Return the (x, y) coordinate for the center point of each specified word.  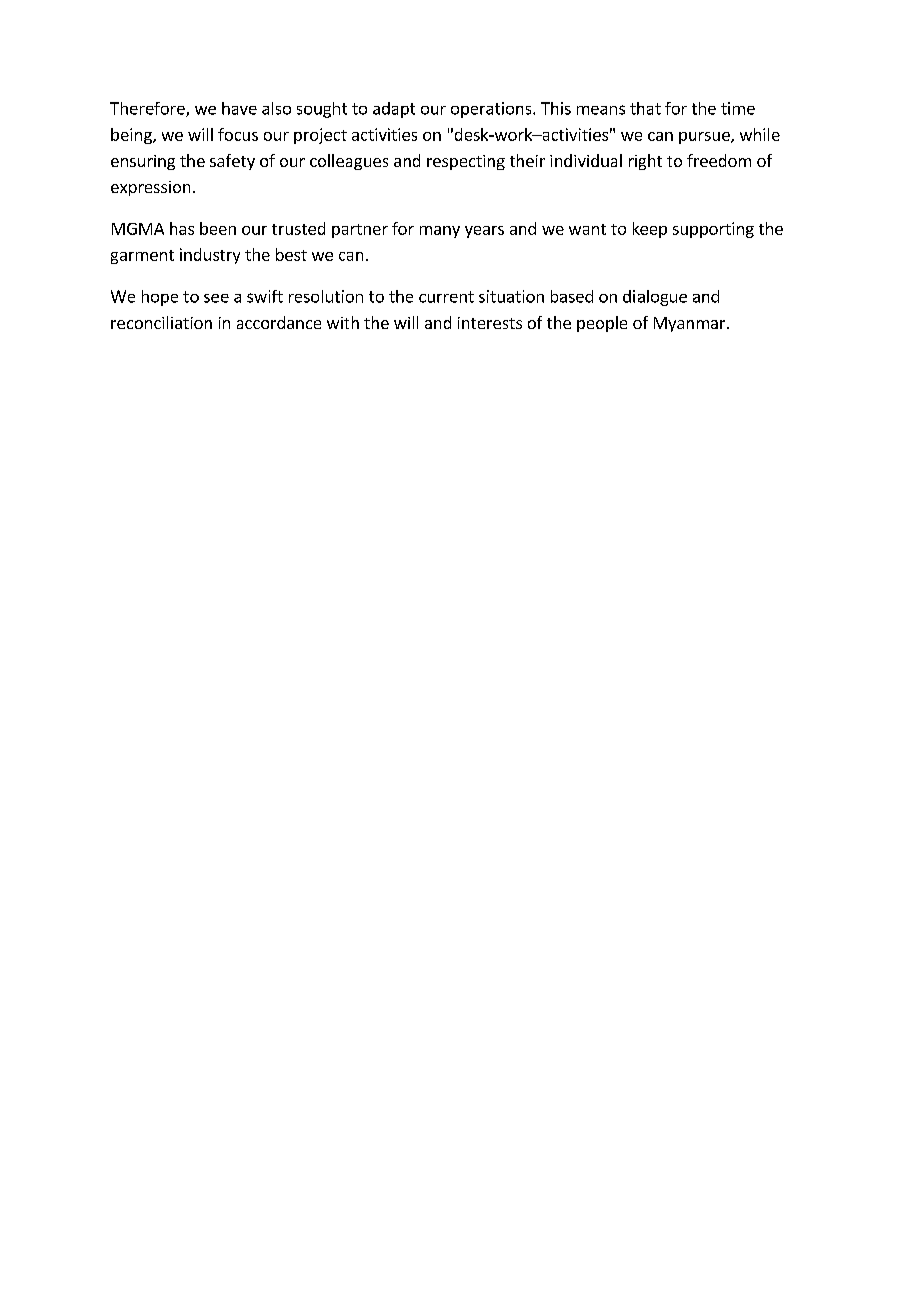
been (218, 228)
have (239, 108)
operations (492, 110)
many (440, 232)
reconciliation (161, 322)
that (645, 108)
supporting (713, 230)
